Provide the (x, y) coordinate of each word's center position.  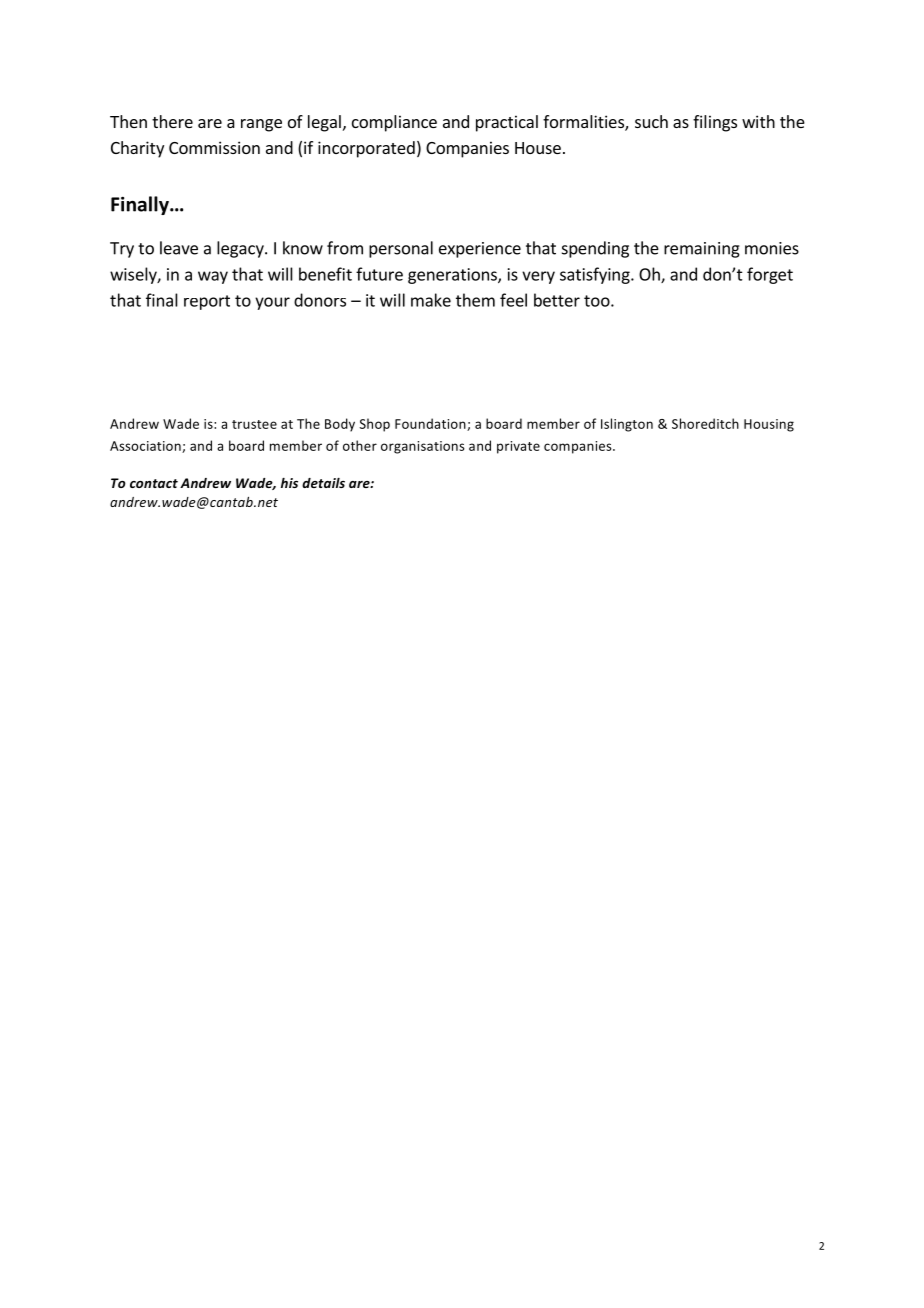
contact (154, 483)
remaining (702, 250)
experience (480, 250)
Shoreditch (705, 423)
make (431, 300)
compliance (394, 123)
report (207, 302)
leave (179, 248)
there (172, 121)
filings (715, 123)
